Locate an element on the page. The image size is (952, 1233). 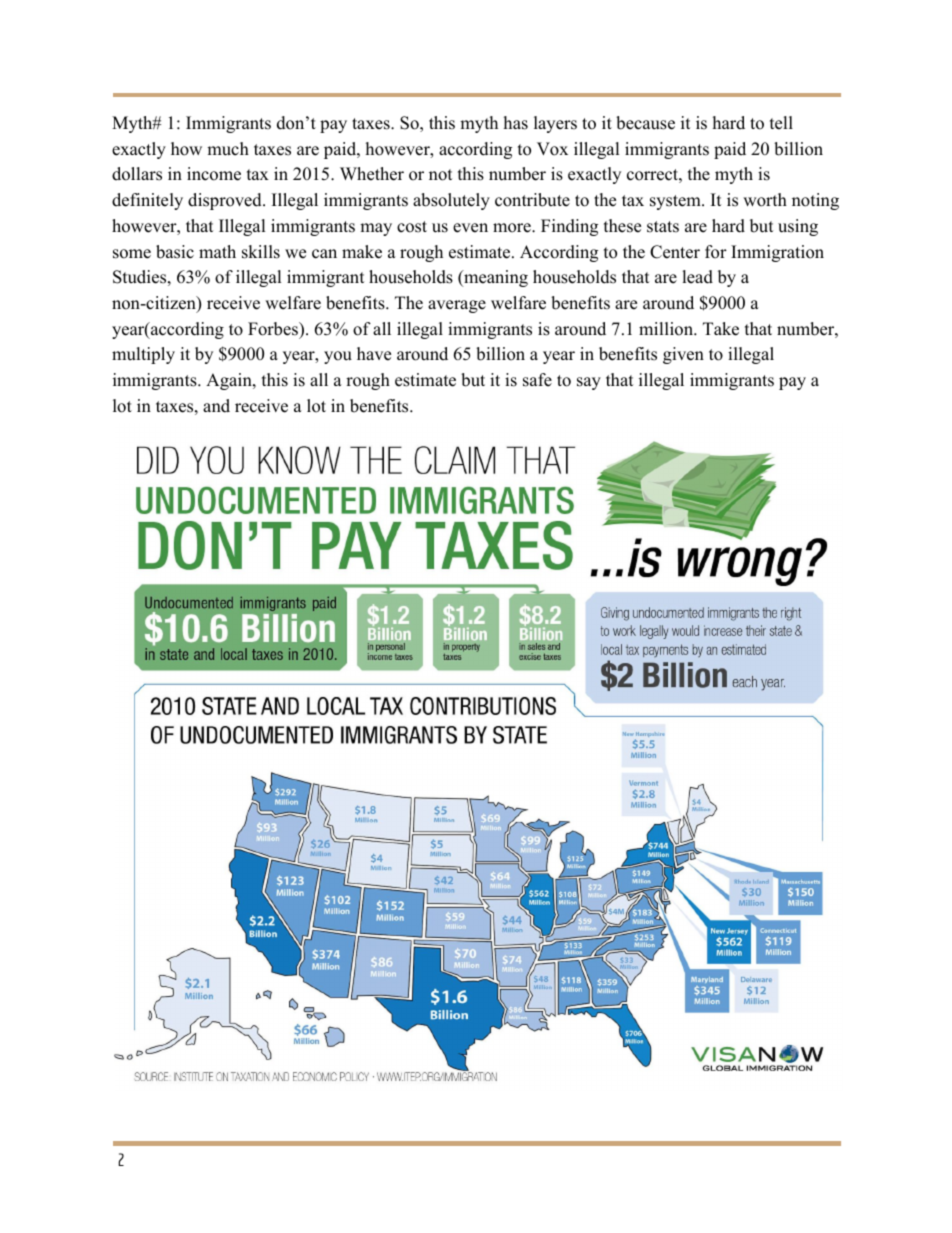
Forbes is located at coordinates (274, 329).
